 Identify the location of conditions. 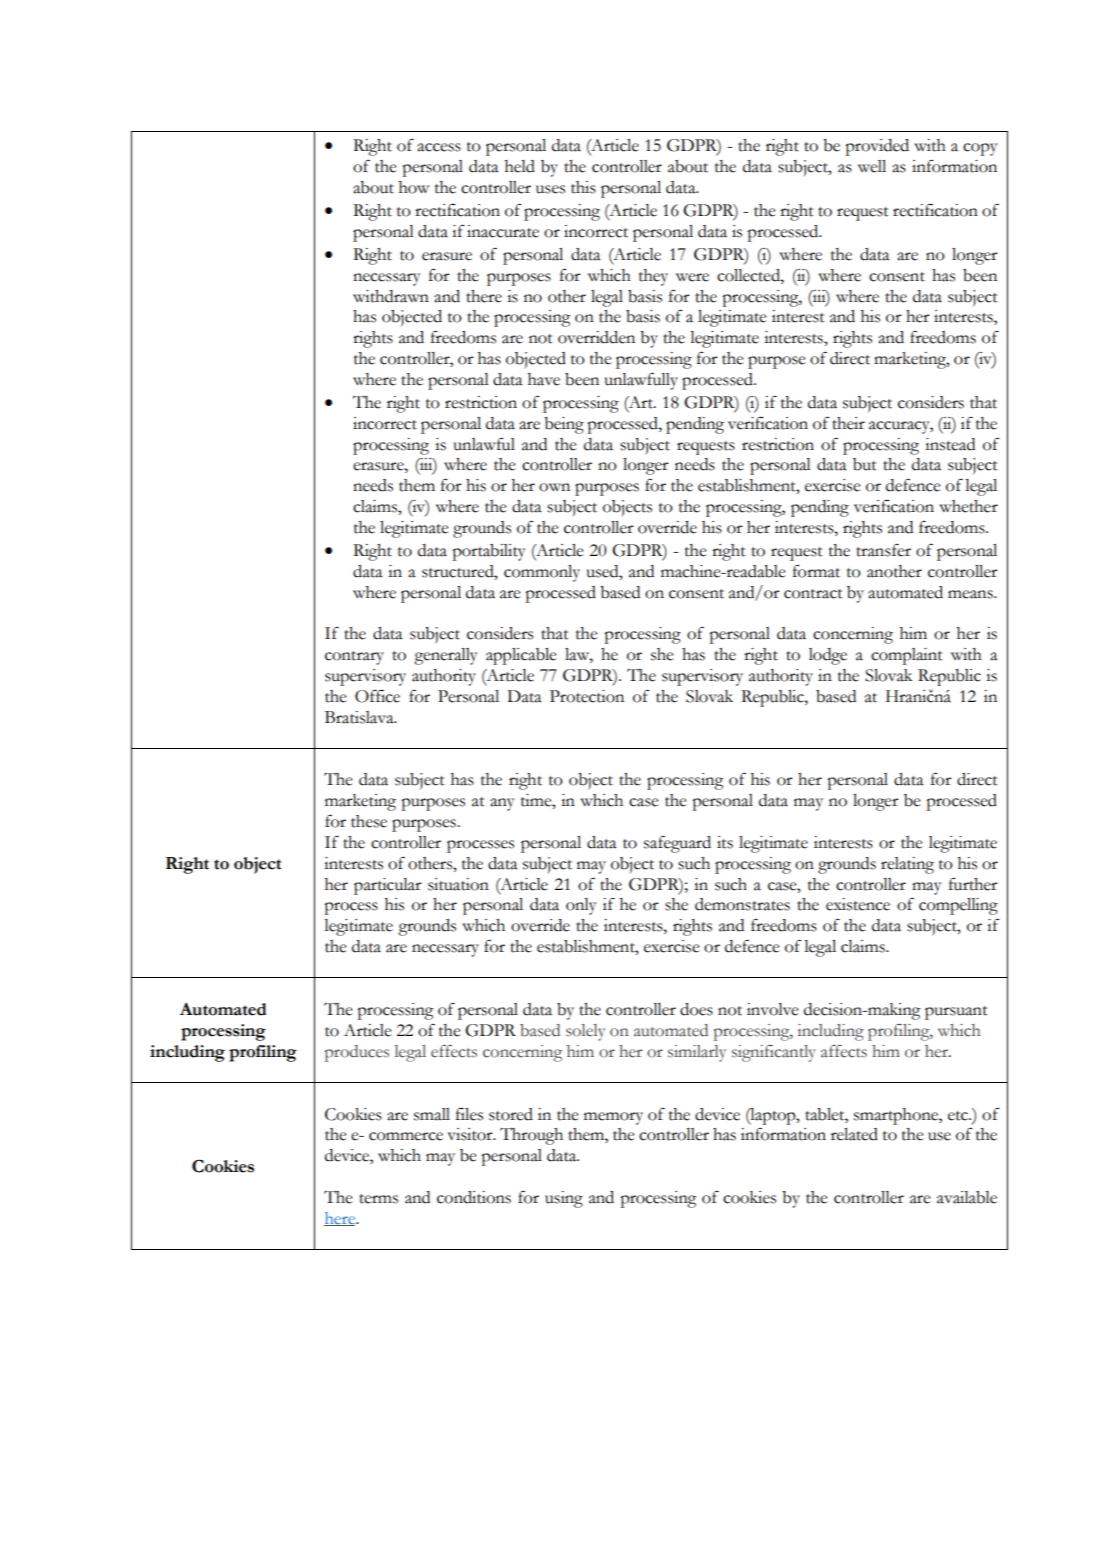
(474, 1197).
